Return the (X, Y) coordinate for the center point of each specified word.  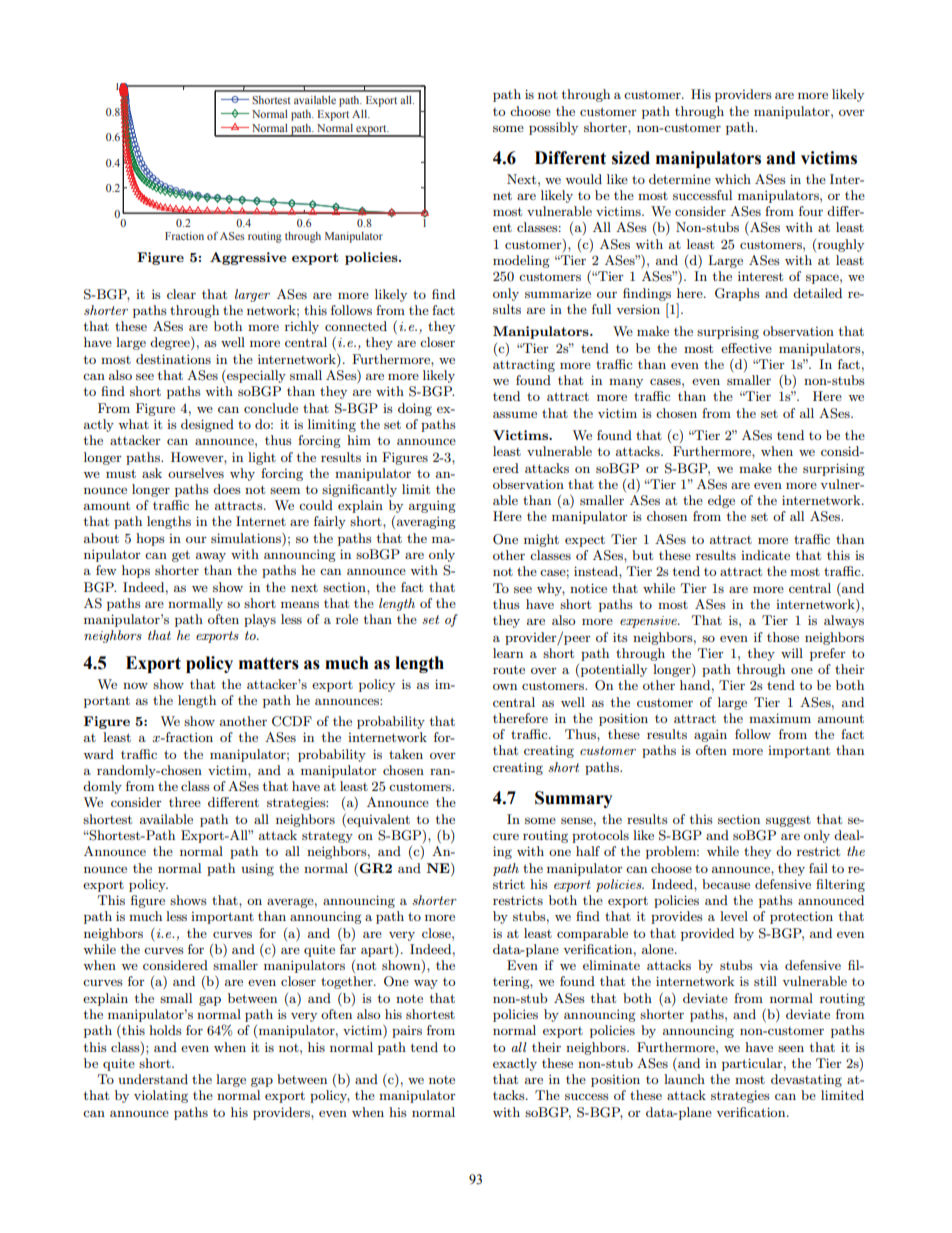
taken (406, 754)
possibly (553, 128)
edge (721, 501)
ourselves (196, 473)
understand (153, 1079)
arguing (432, 506)
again (710, 735)
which (733, 179)
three (185, 802)
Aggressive (248, 258)
